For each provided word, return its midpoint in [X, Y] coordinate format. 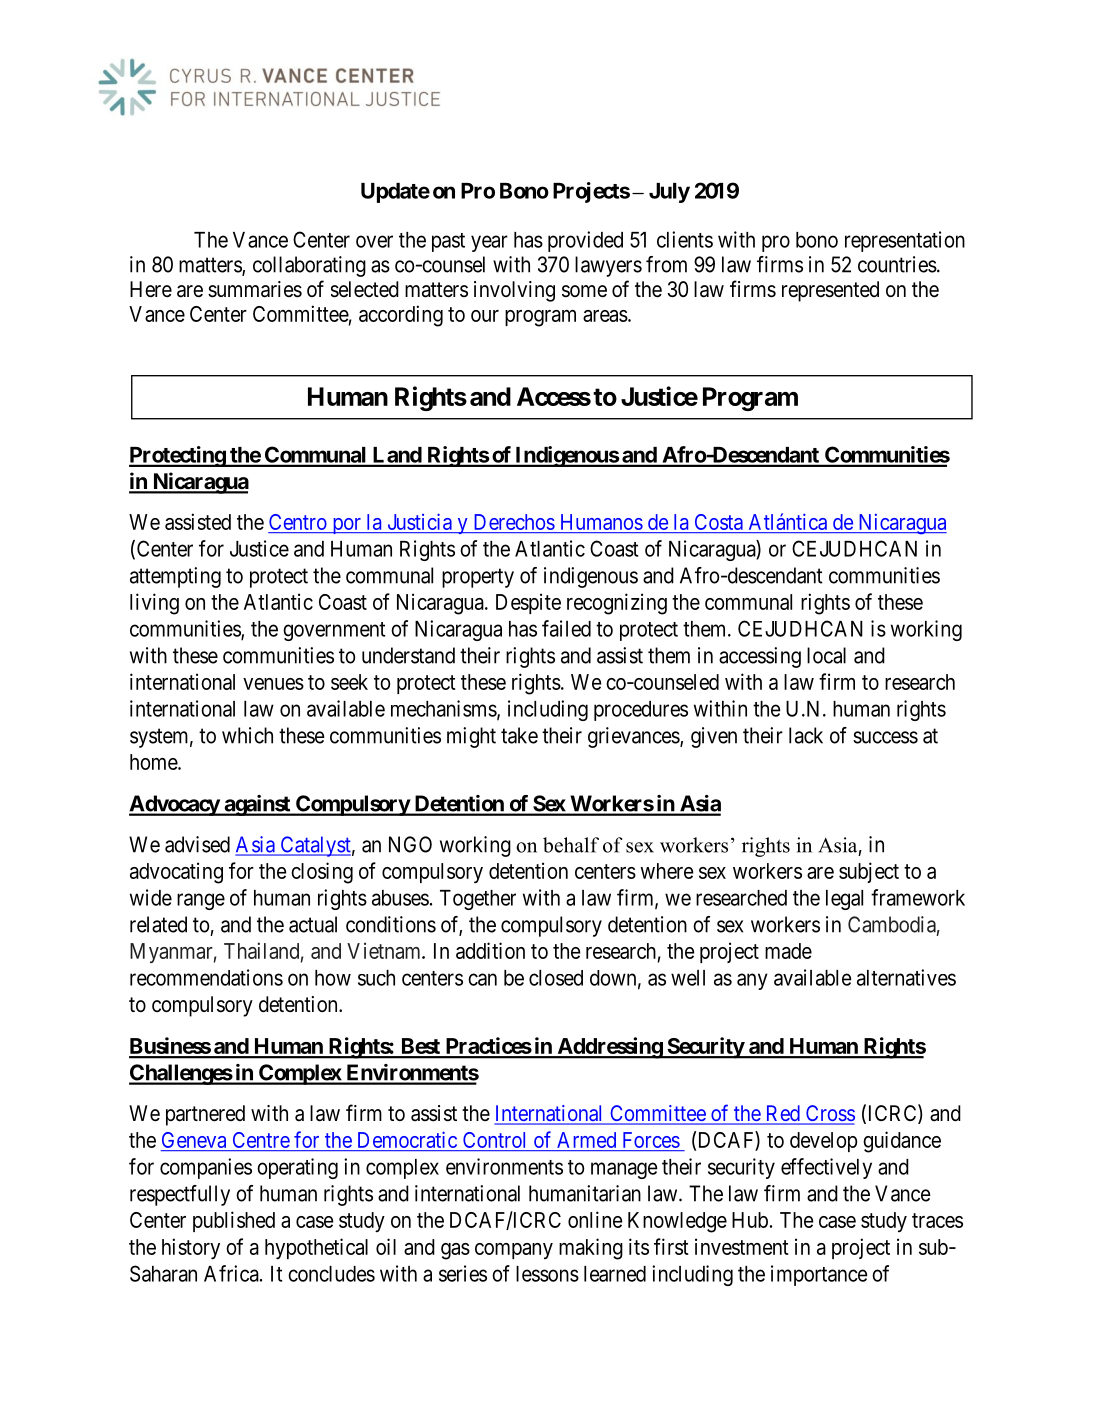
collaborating [309, 266]
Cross [829, 1114]
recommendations [206, 977]
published [234, 1221]
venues [273, 684]
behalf [571, 845]
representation [905, 241]
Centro [298, 523]
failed [566, 628]
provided [585, 241]
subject [869, 872]
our [485, 316]
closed [556, 978]
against [257, 805]
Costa [718, 523]
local [826, 655]
